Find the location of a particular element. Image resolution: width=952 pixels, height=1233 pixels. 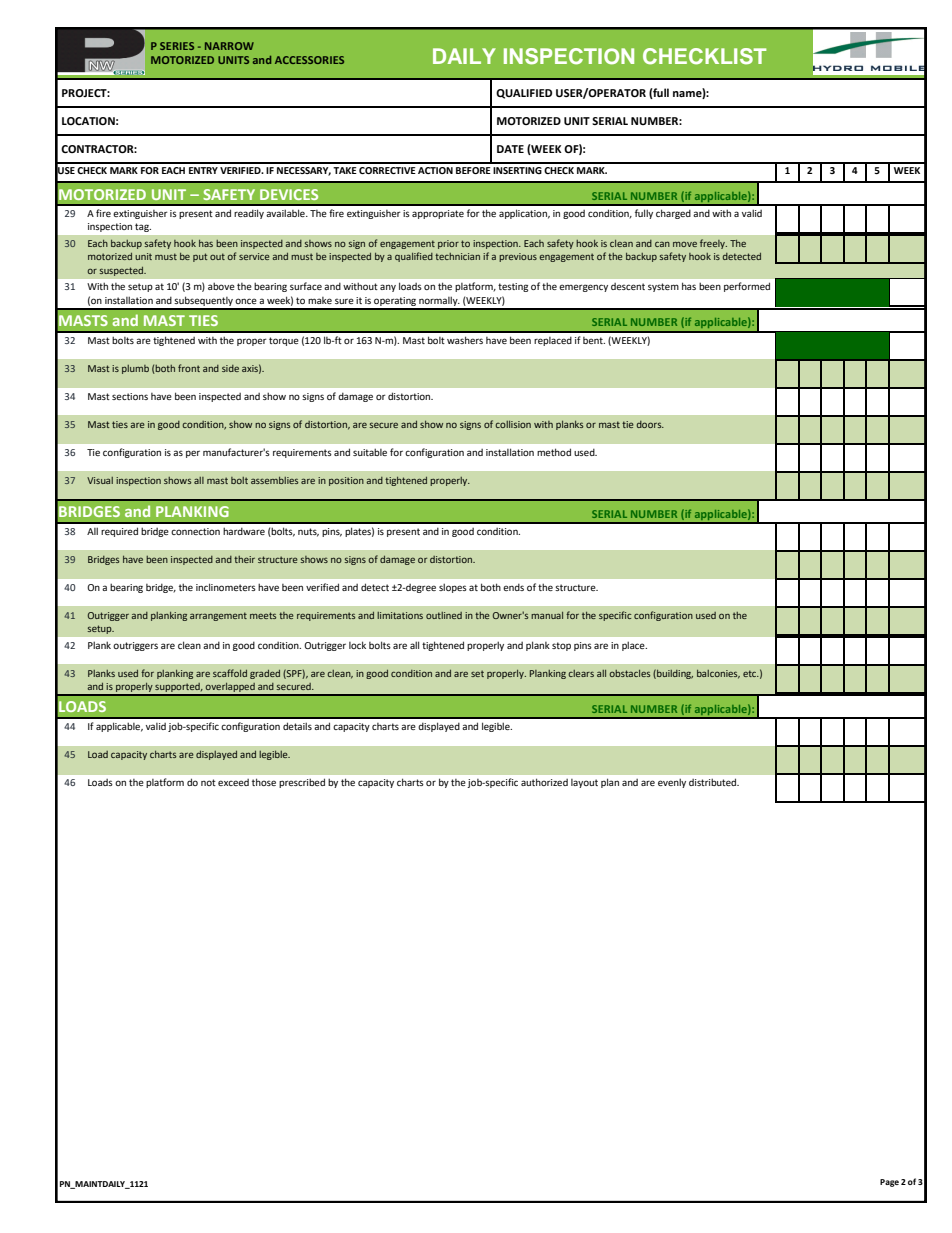

not is located at coordinates (208, 782).
